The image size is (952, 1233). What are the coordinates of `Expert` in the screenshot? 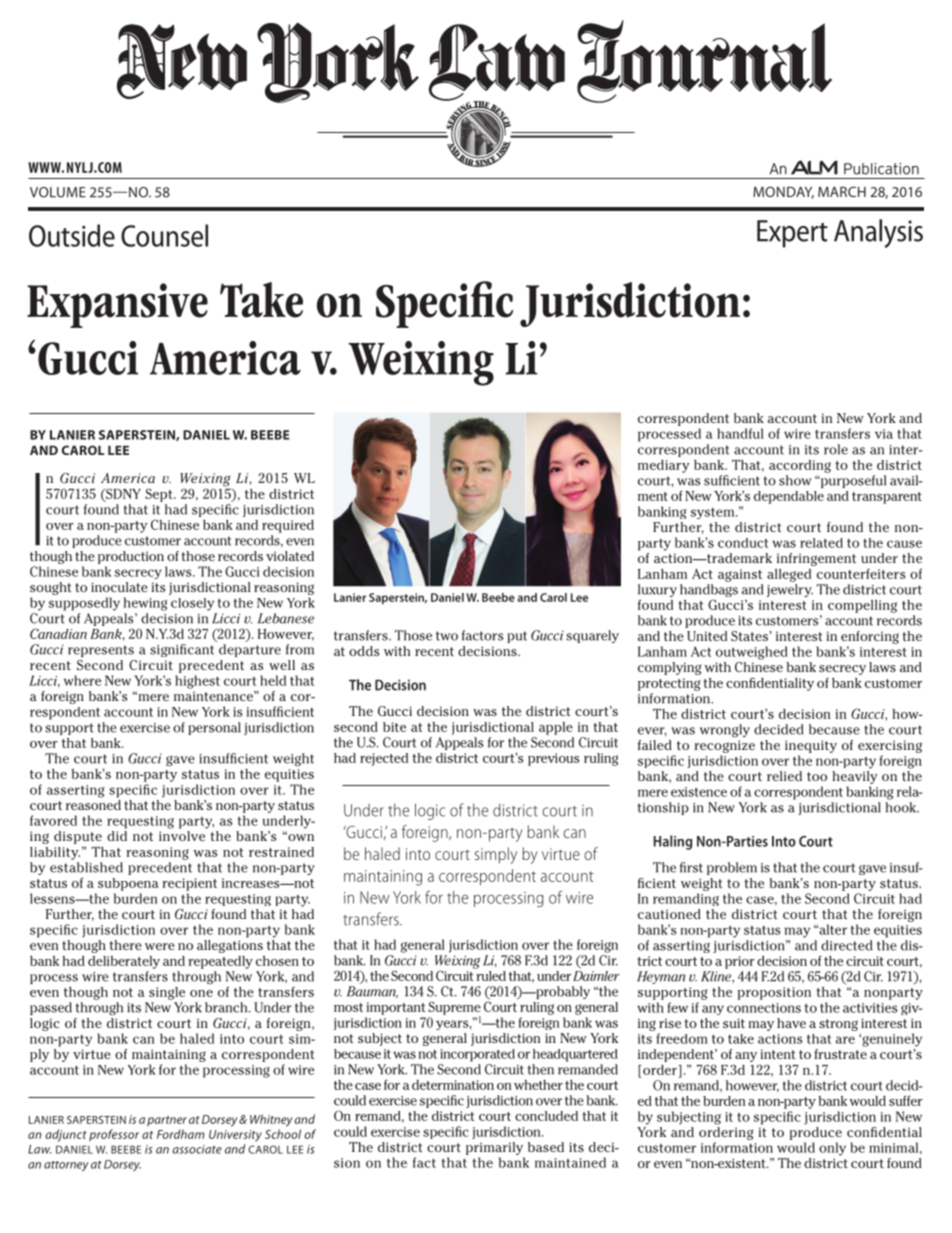 It's located at (792, 234).
